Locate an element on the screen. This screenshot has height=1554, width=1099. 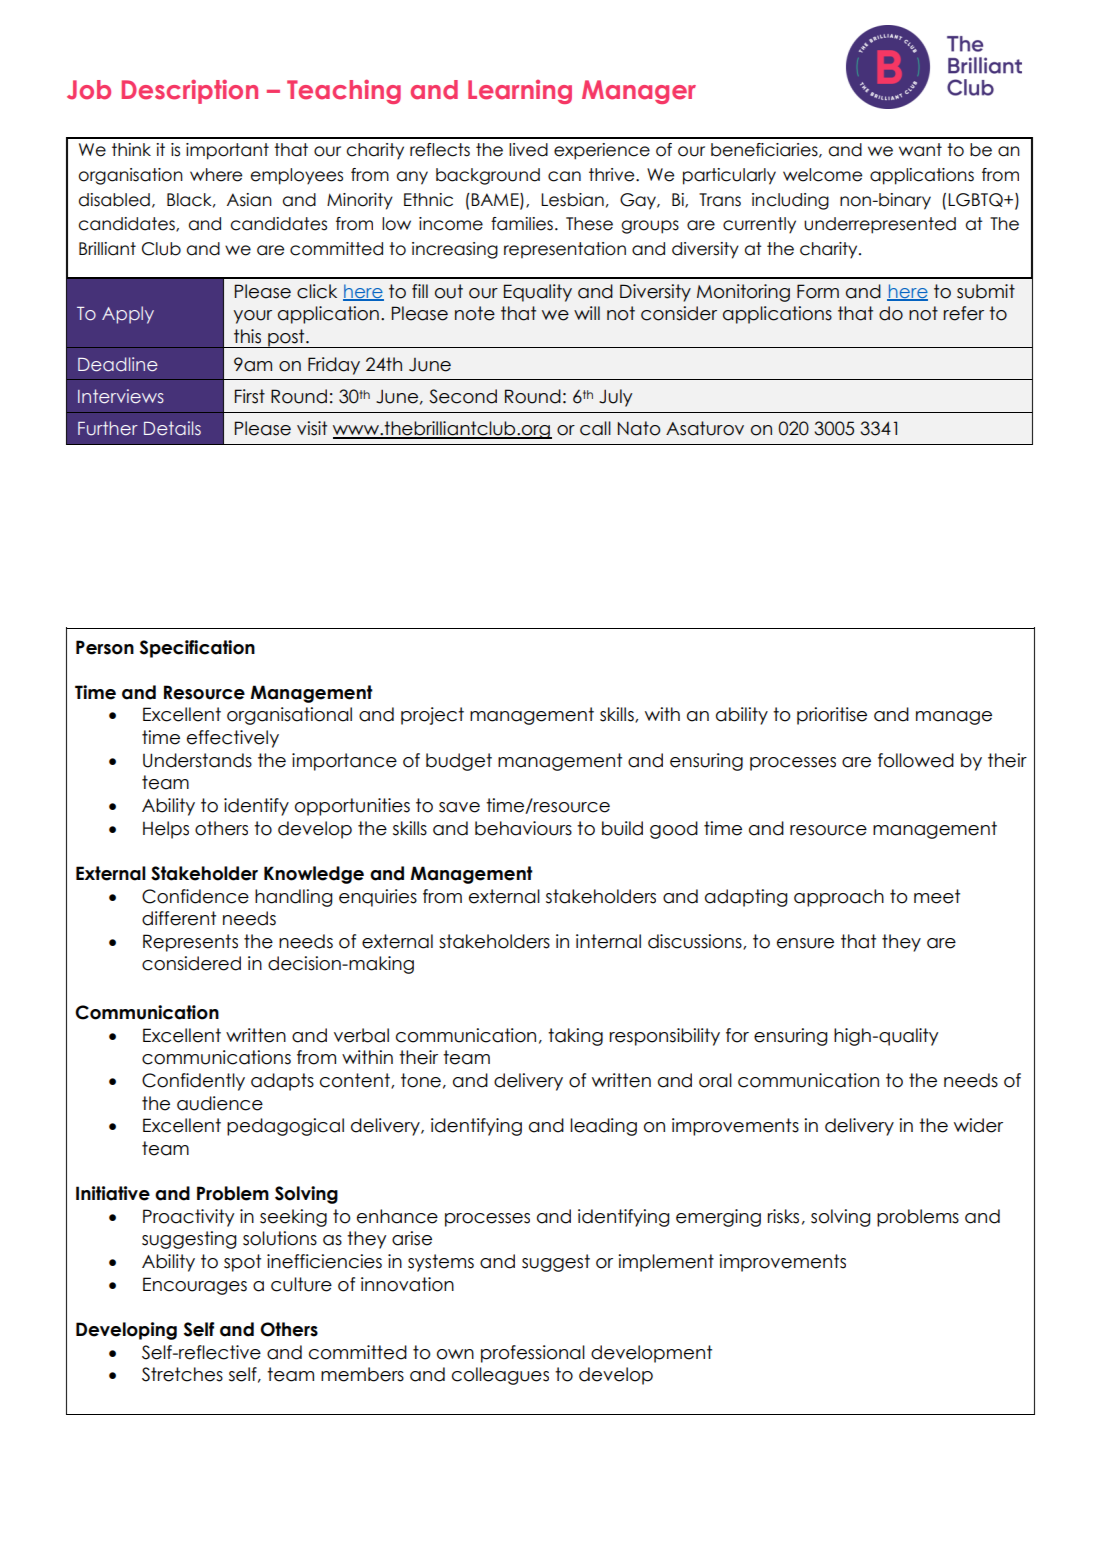
Confidently is located at coordinates (193, 1082).
